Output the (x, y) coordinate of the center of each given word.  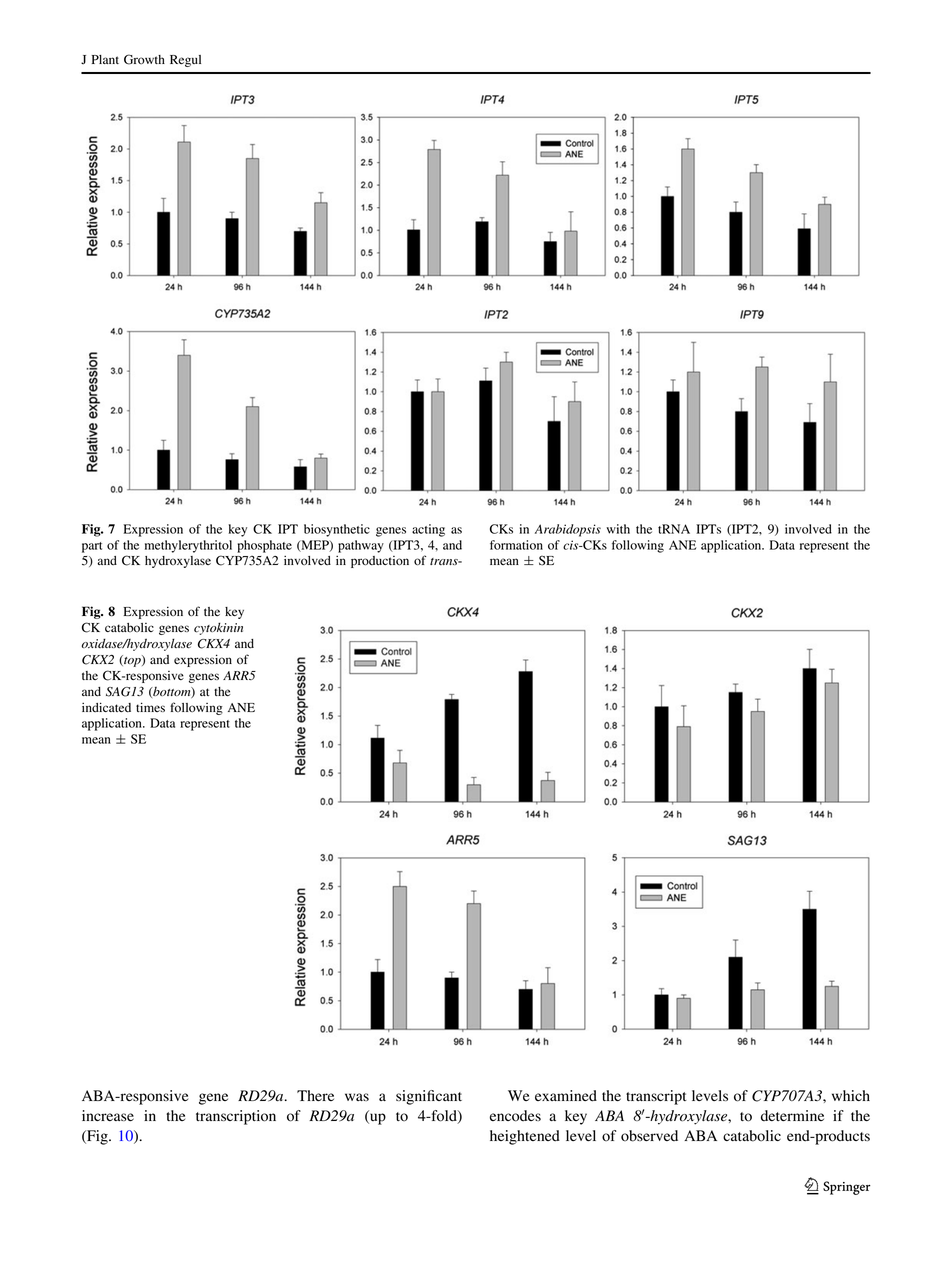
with (618, 529)
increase (108, 1115)
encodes (515, 1116)
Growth (144, 59)
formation (516, 545)
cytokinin (218, 628)
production (380, 562)
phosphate (264, 546)
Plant (105, 59)
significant (429, 1097)
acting (428, 530)
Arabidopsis (568, 530)
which (851, 1095)
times (150, 707)
